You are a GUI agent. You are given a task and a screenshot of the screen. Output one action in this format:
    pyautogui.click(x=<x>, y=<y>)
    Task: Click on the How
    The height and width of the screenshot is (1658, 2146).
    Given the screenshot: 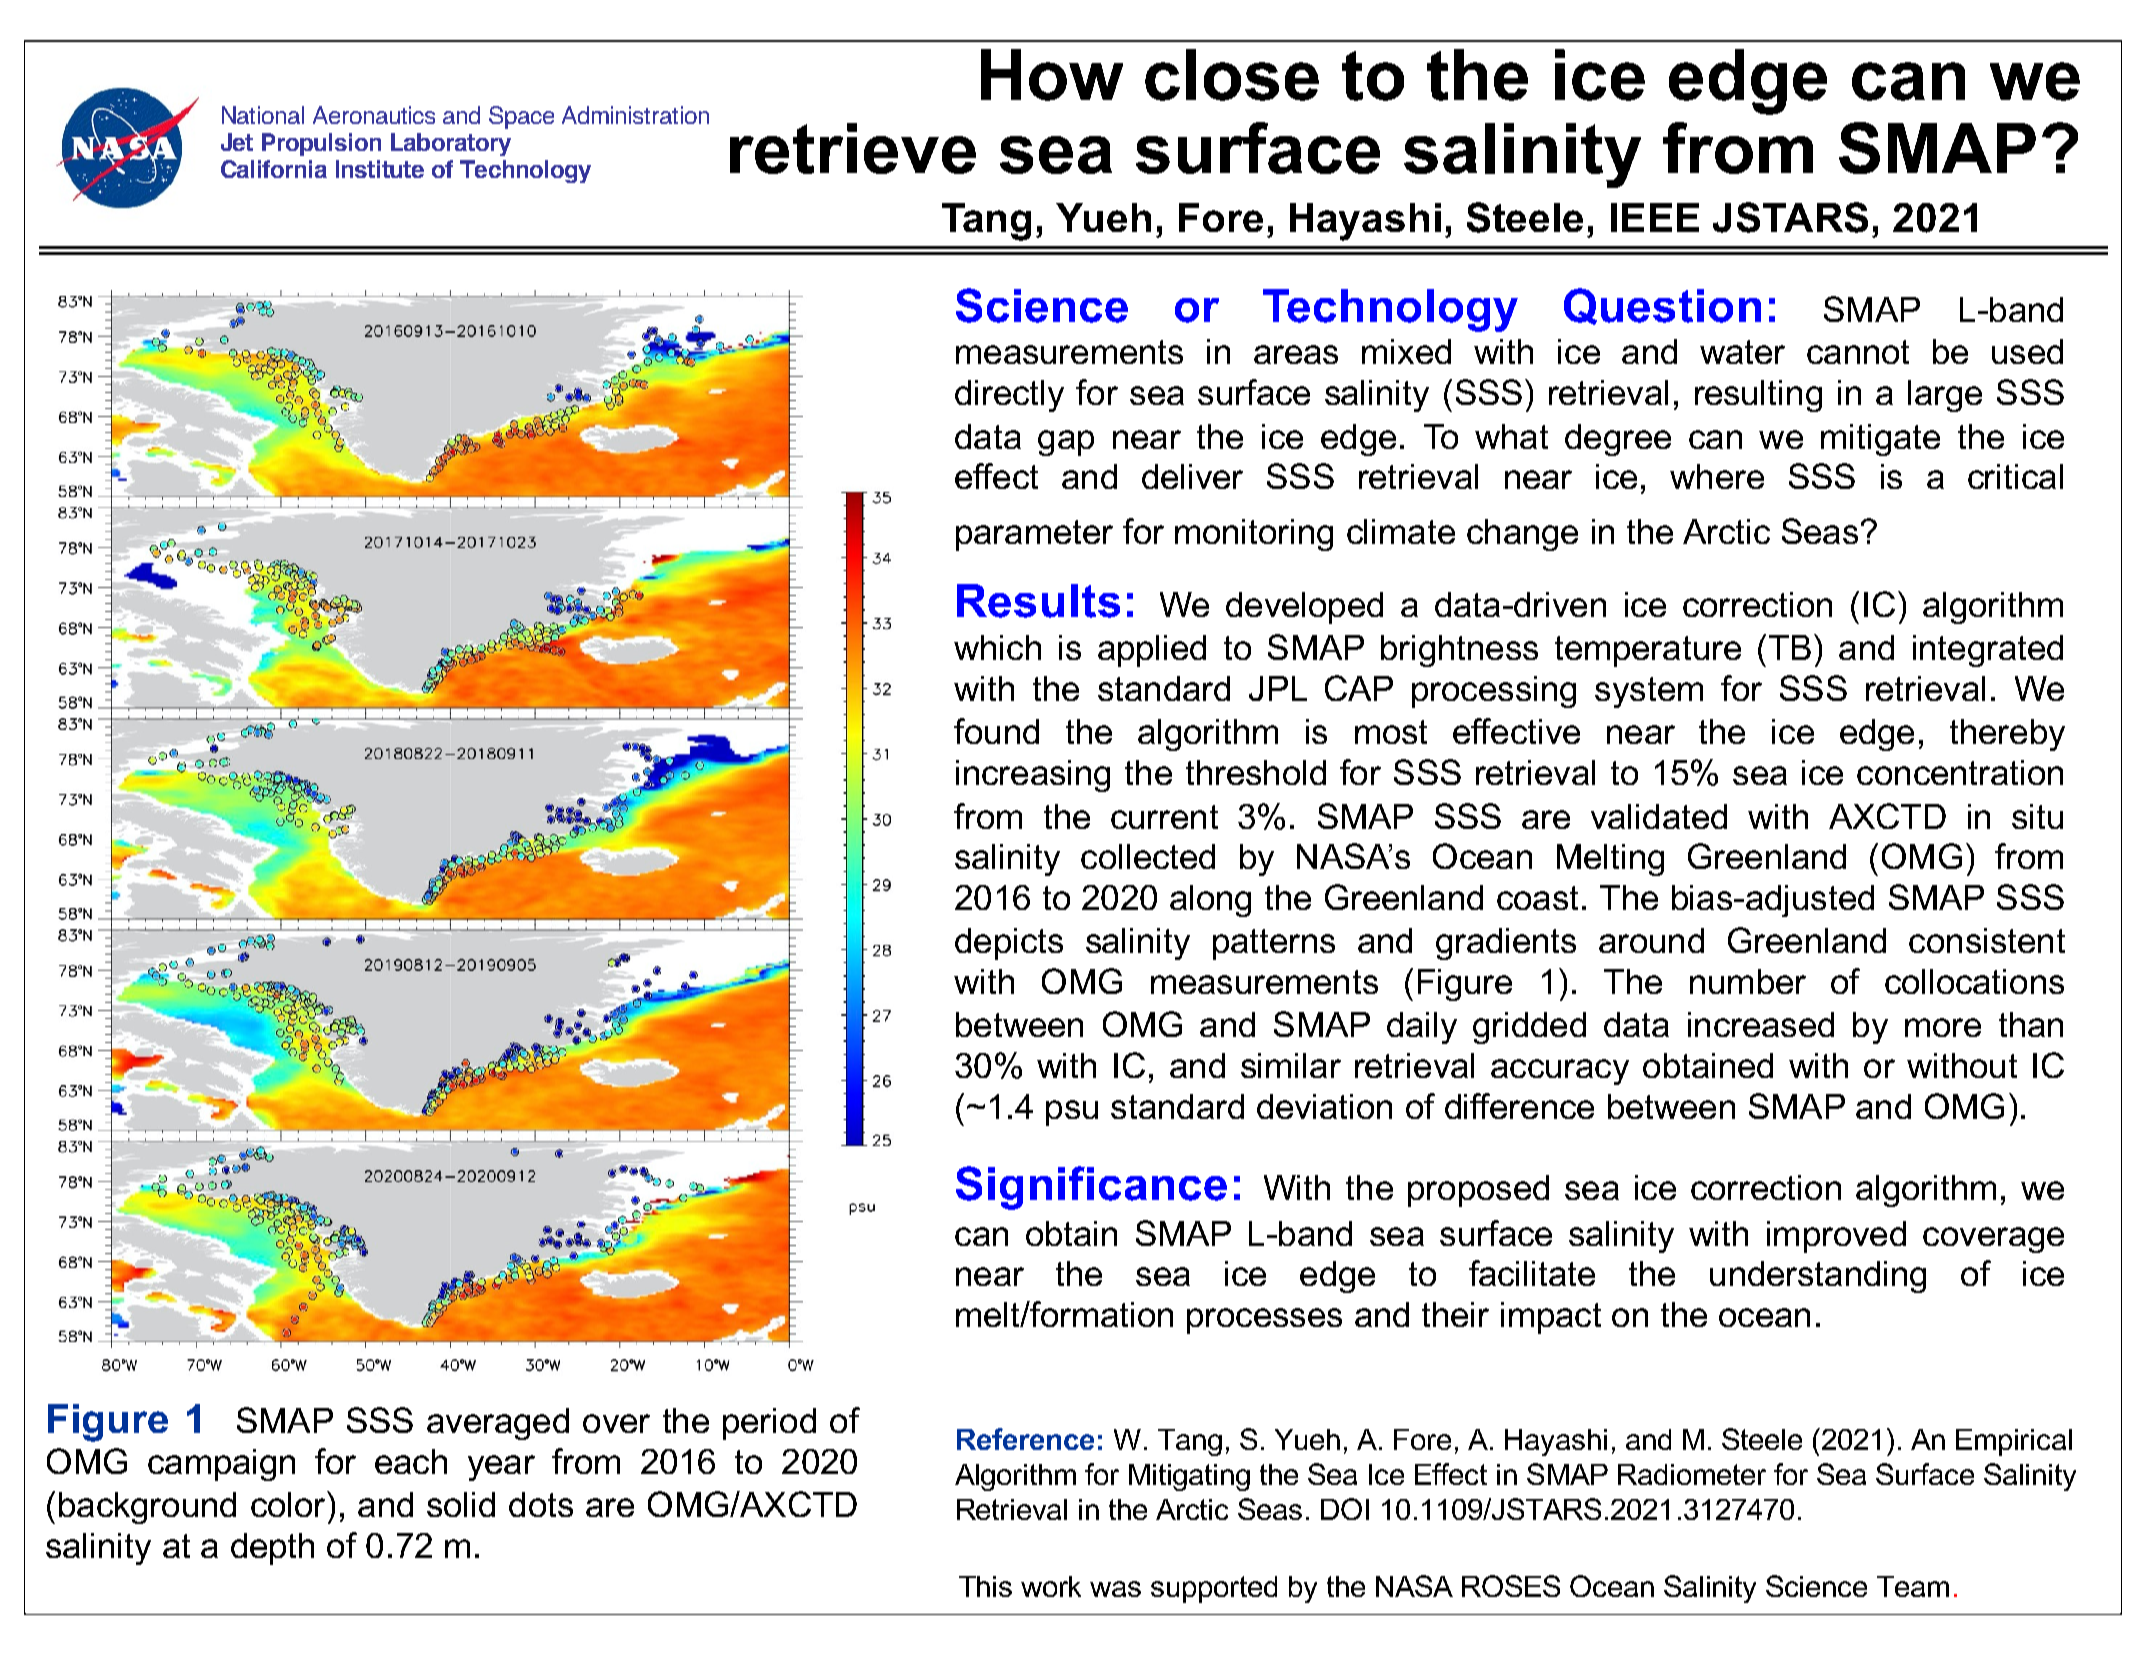 What is the action you would take?
    pyautogui.click(x=1052, y=75)
